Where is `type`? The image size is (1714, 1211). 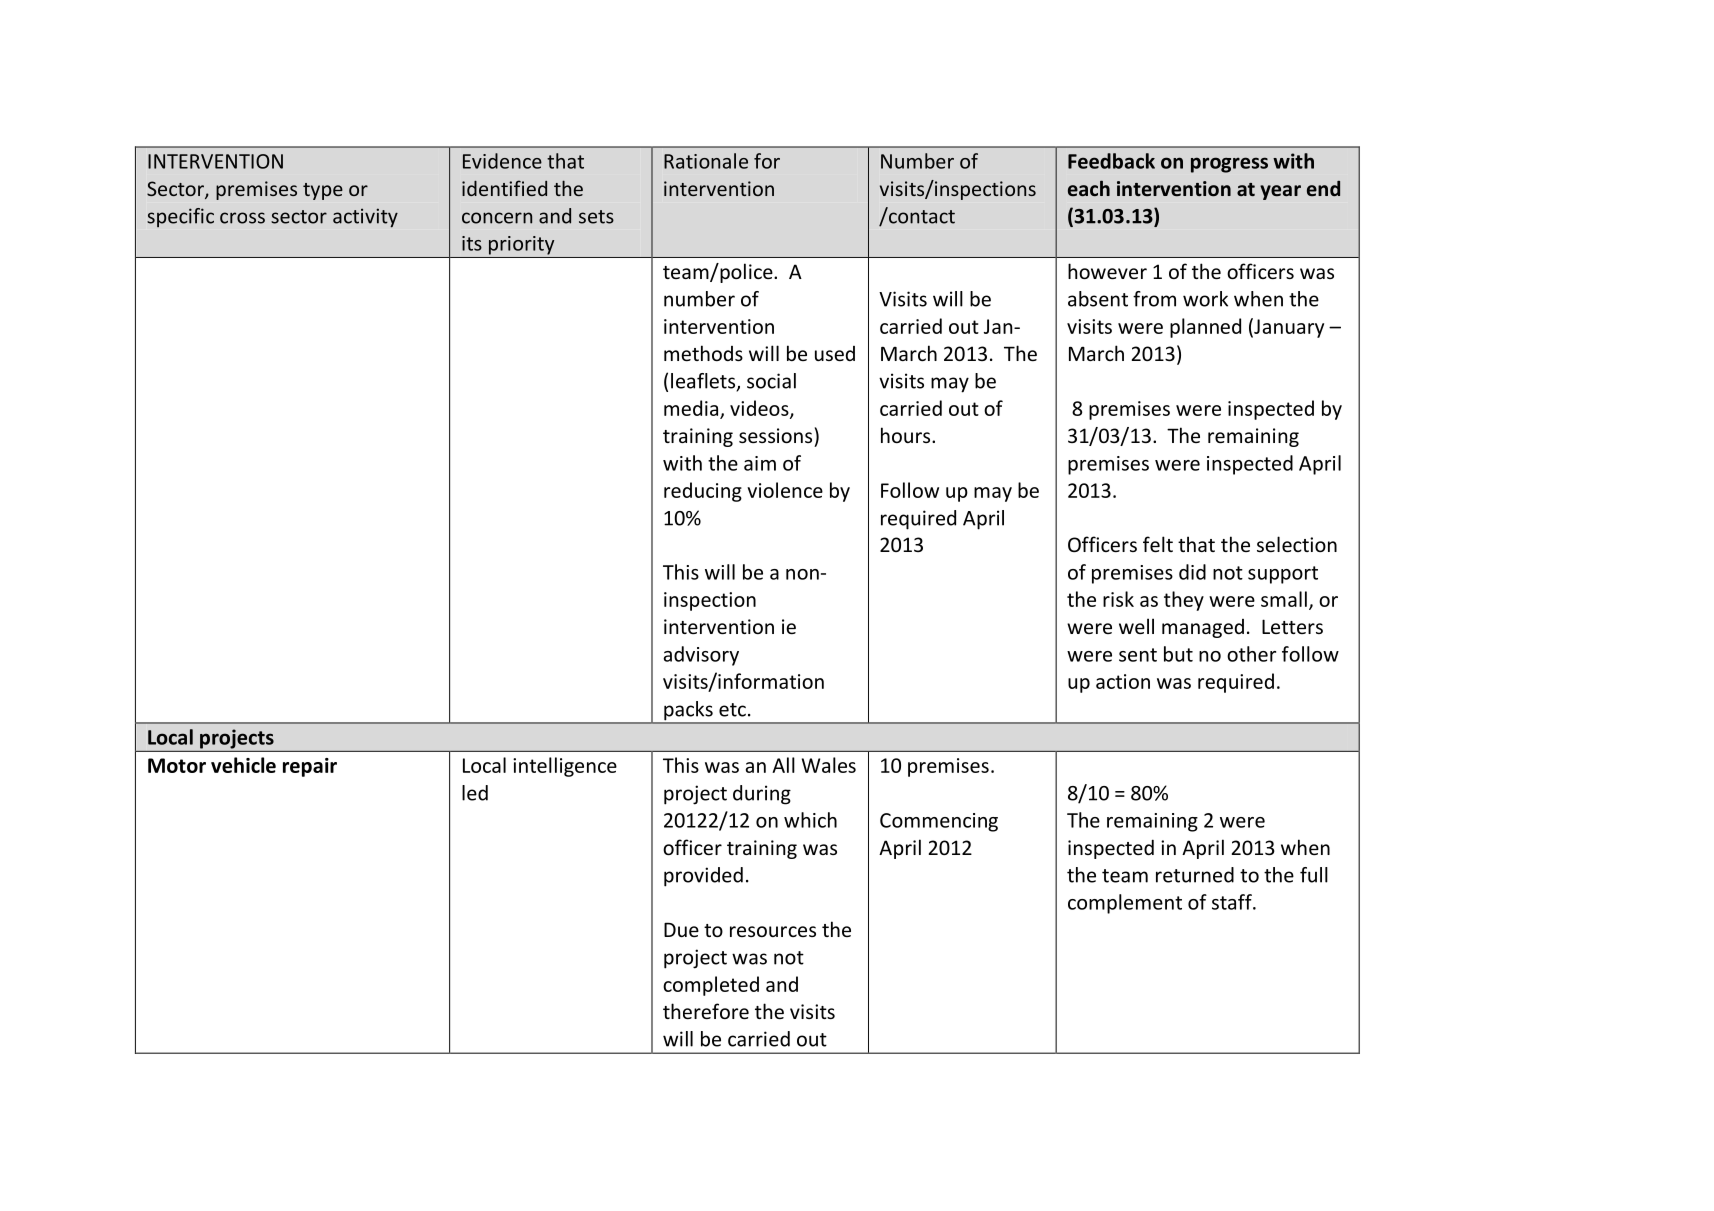 type is located at coordinates (323, 191).
